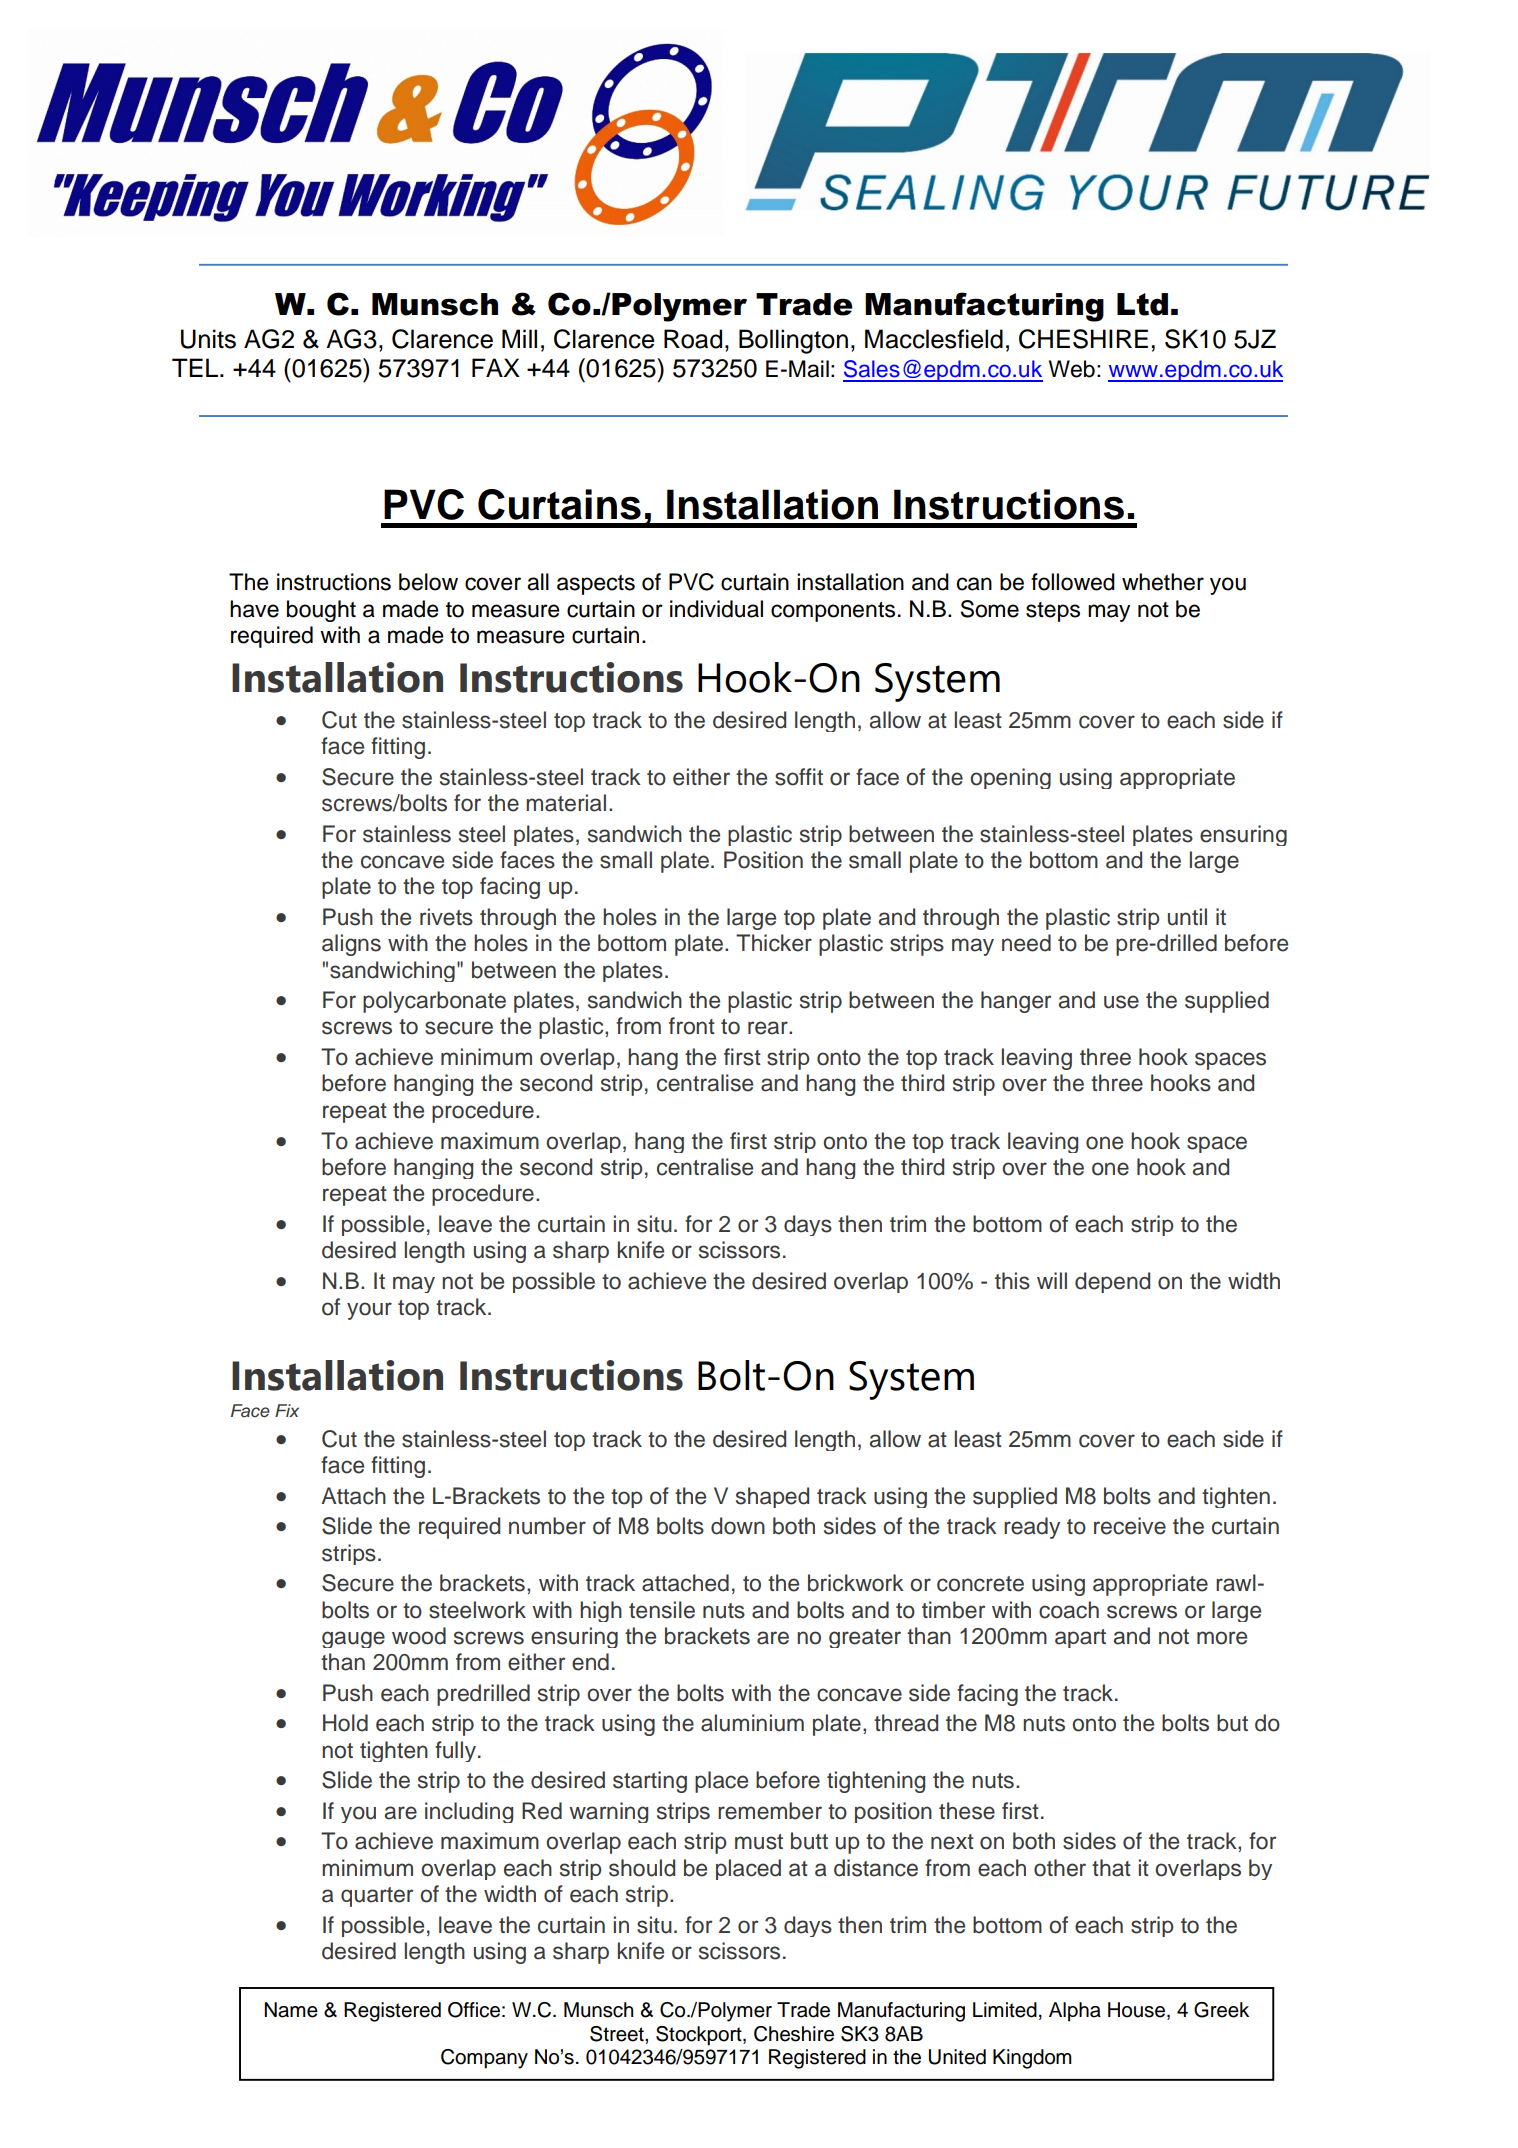 The width and height of the image is (1518, 2148). I want to click on Units, so click(208, 339).
